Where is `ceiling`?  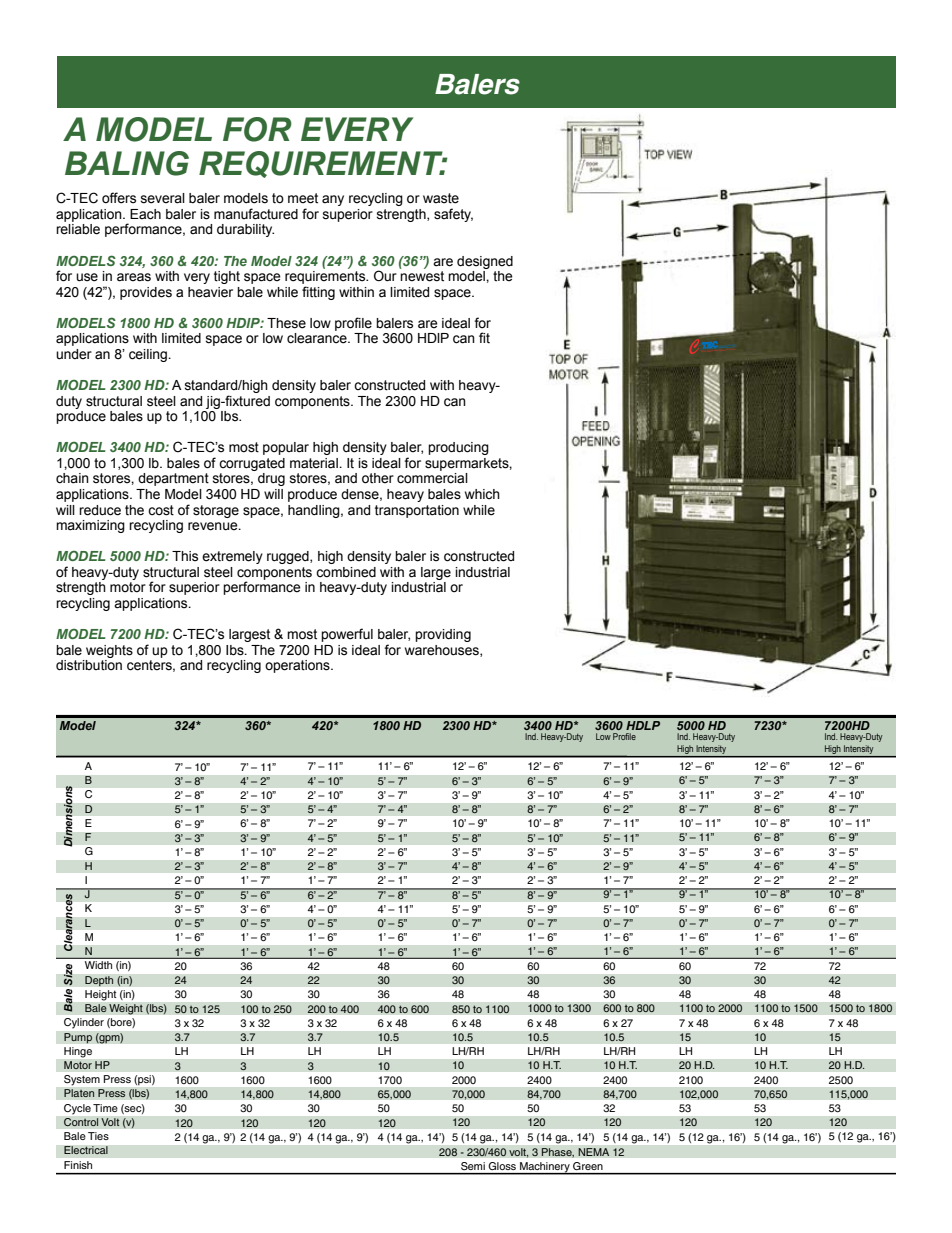 ceiling is located at coordinates (149, 355).
